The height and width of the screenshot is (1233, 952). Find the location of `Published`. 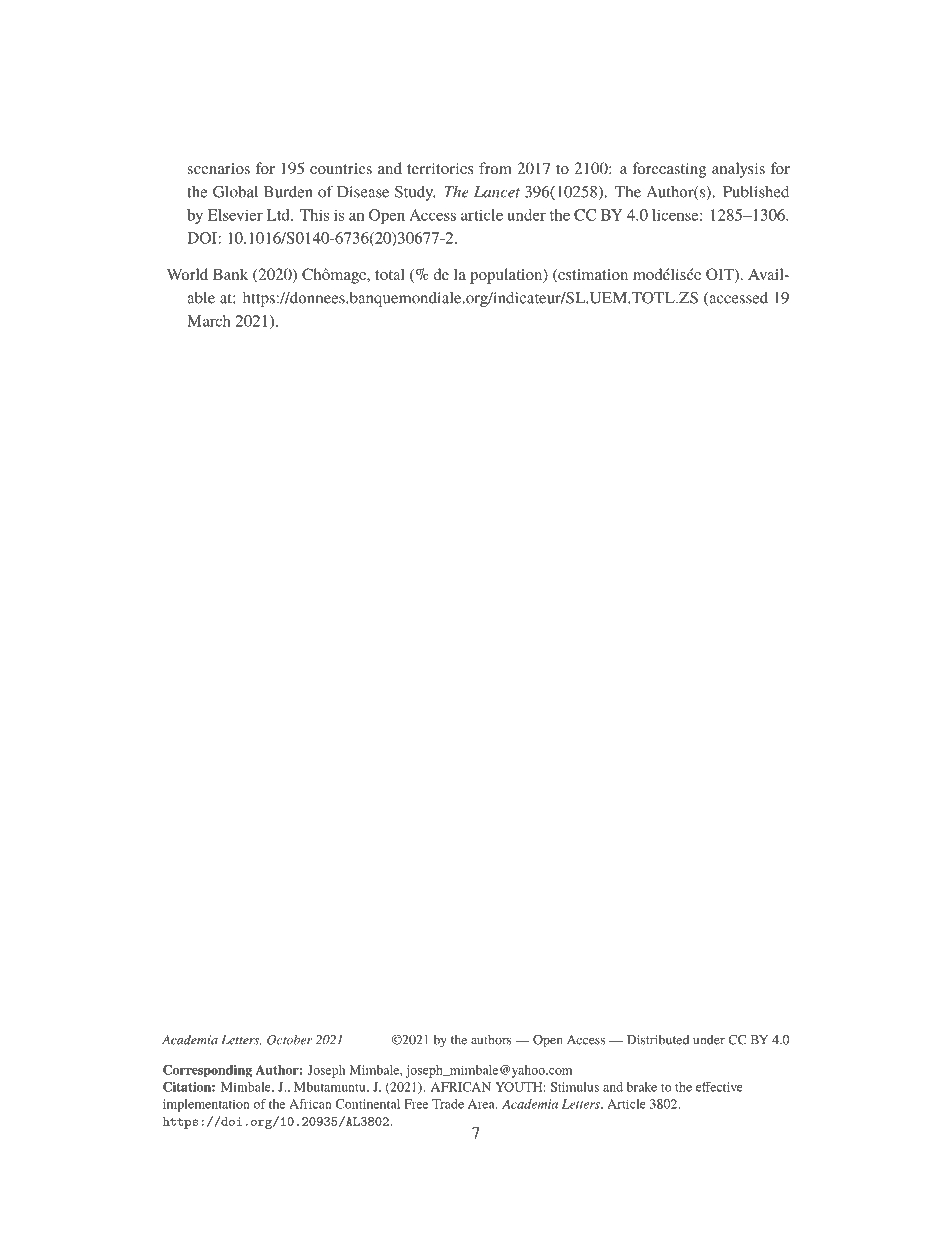

Published is located at coordinates (756, 192).
